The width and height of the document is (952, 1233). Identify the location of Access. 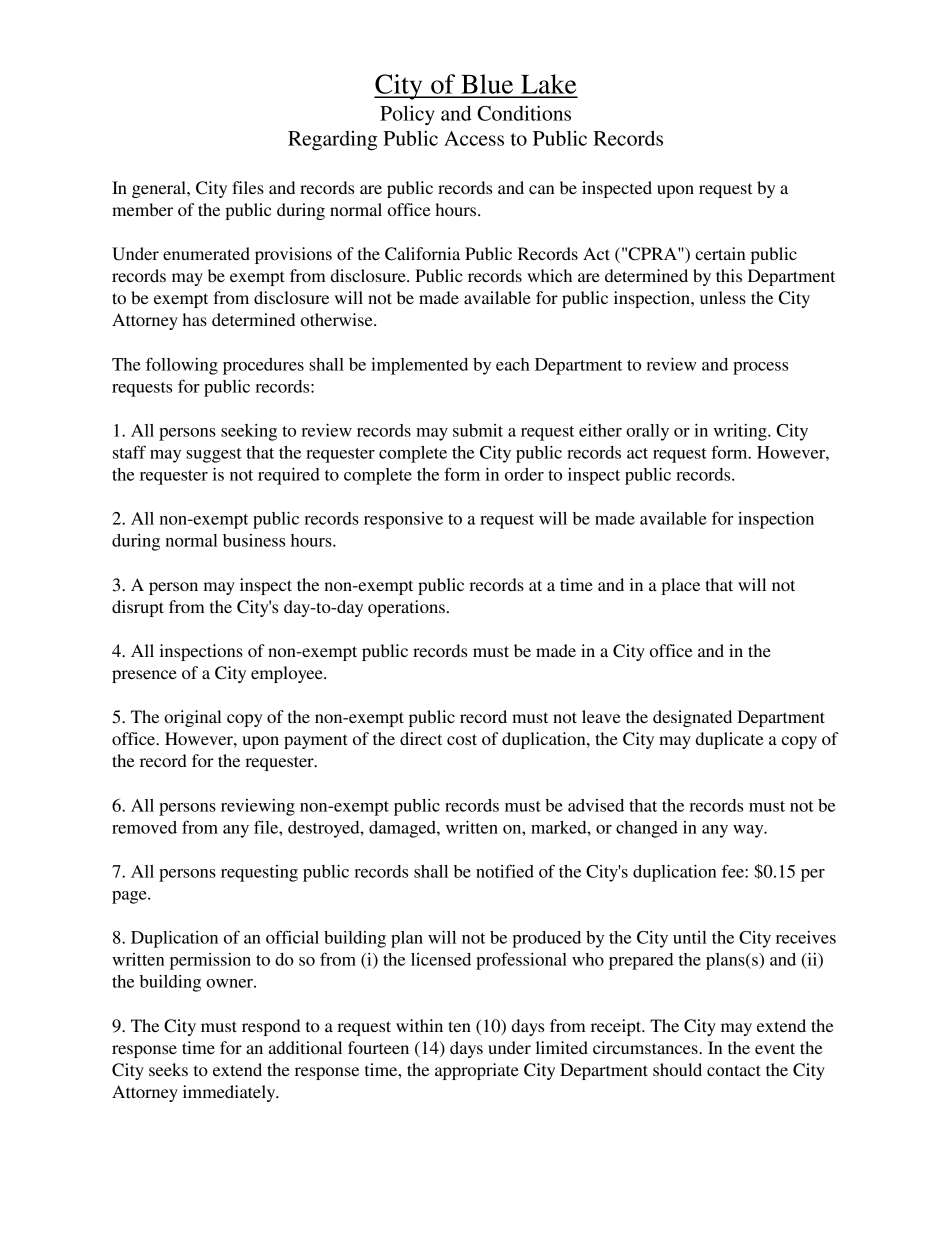
(474, 138).
